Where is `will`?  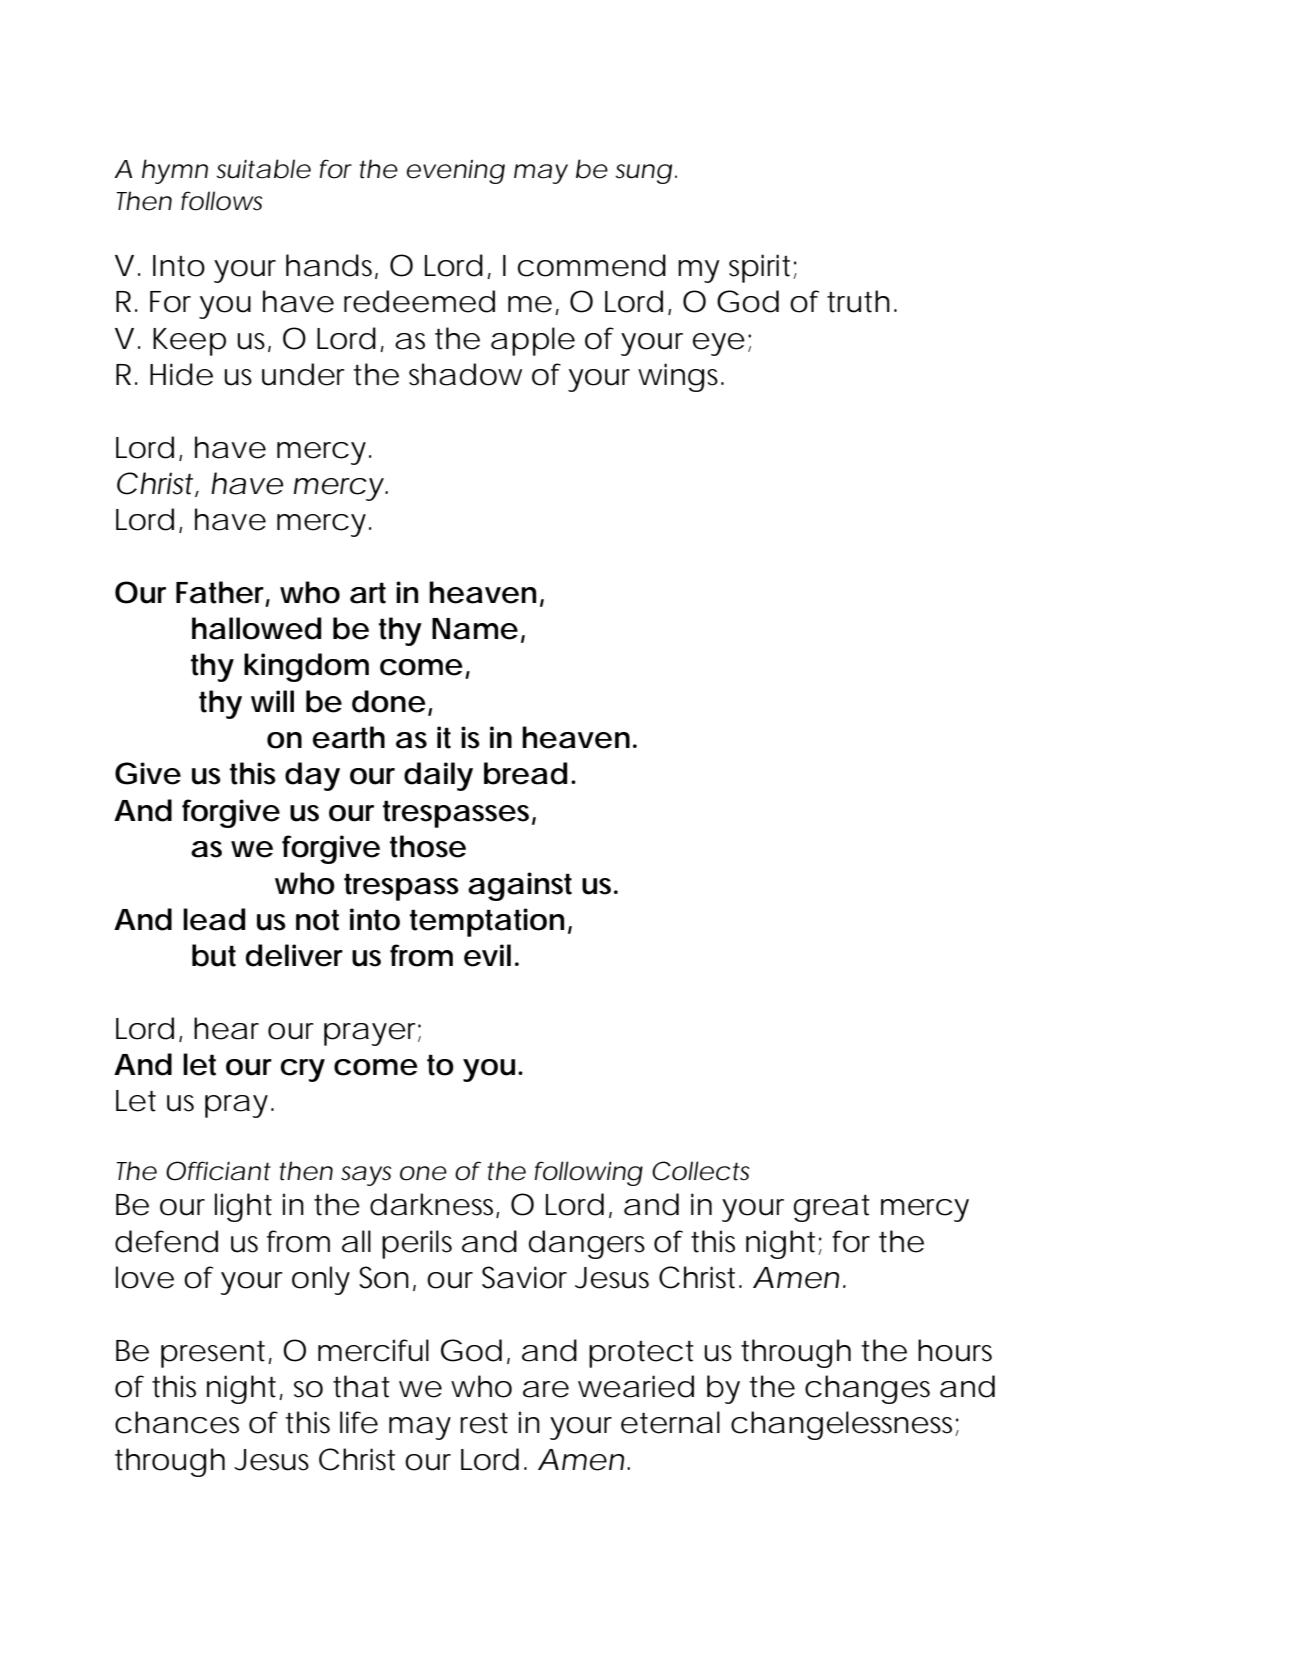
will is located at coordinates (272, 701).
